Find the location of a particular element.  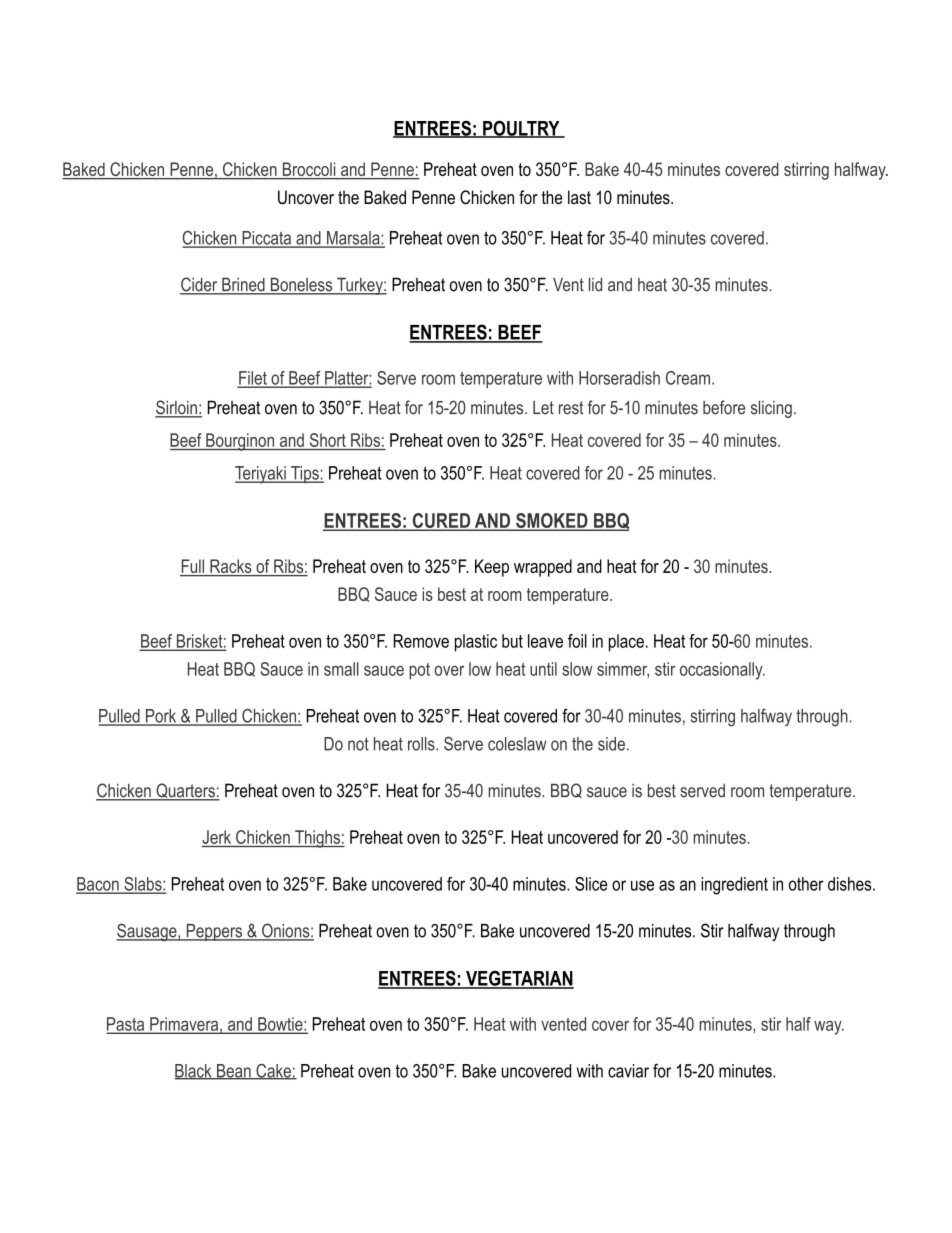

Keep is located at coordinates (492, 568).
